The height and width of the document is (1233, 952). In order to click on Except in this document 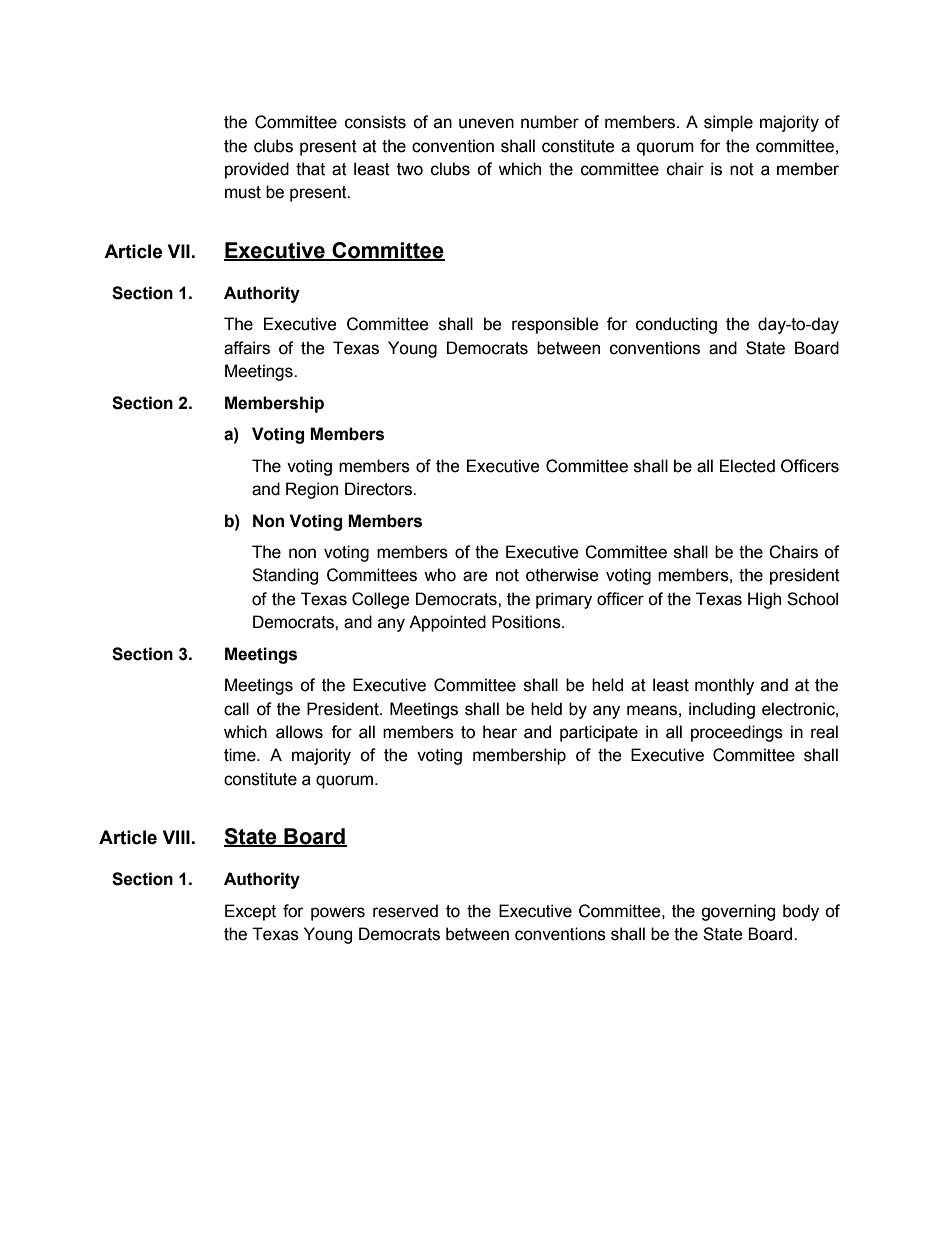, I will do `click(250, 912)`.
